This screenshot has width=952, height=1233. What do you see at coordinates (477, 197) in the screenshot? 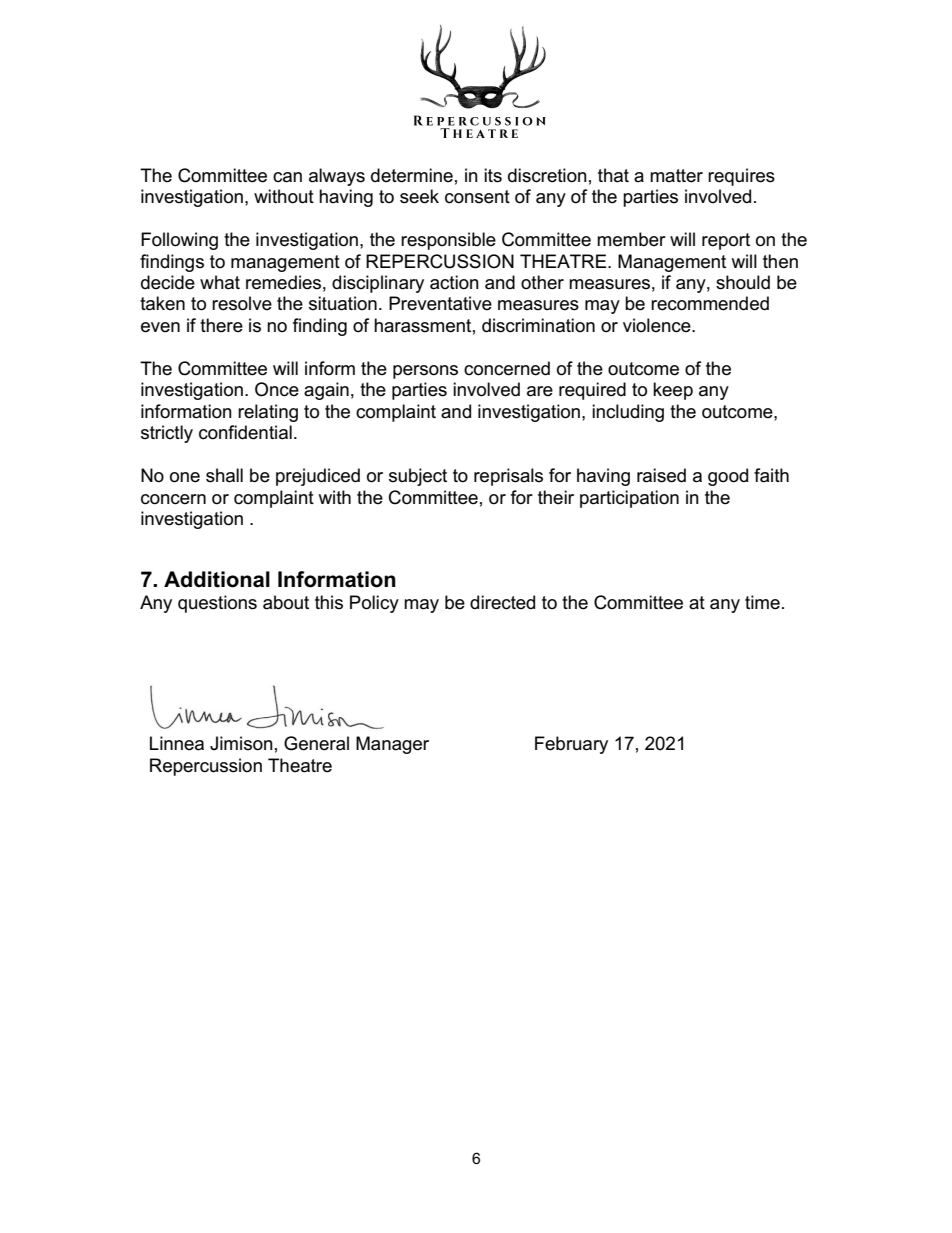
I see `consent` at bounding box center [477, 197].
